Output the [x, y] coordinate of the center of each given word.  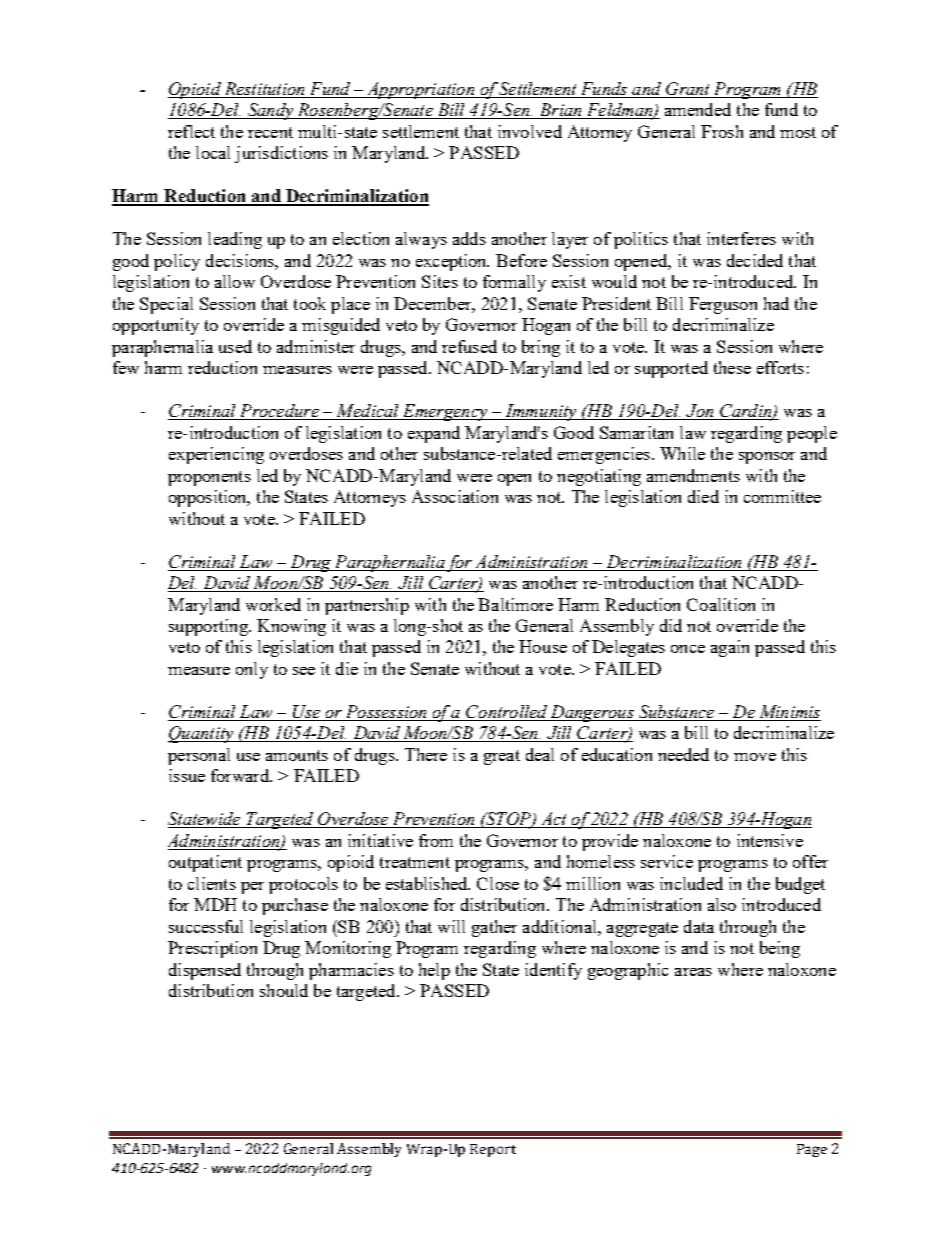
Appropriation [421, 90]
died [703, 496]
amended [698, 109]
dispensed [205, 971]
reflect [191, 131]
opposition [209, 498]
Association [455, 496]
